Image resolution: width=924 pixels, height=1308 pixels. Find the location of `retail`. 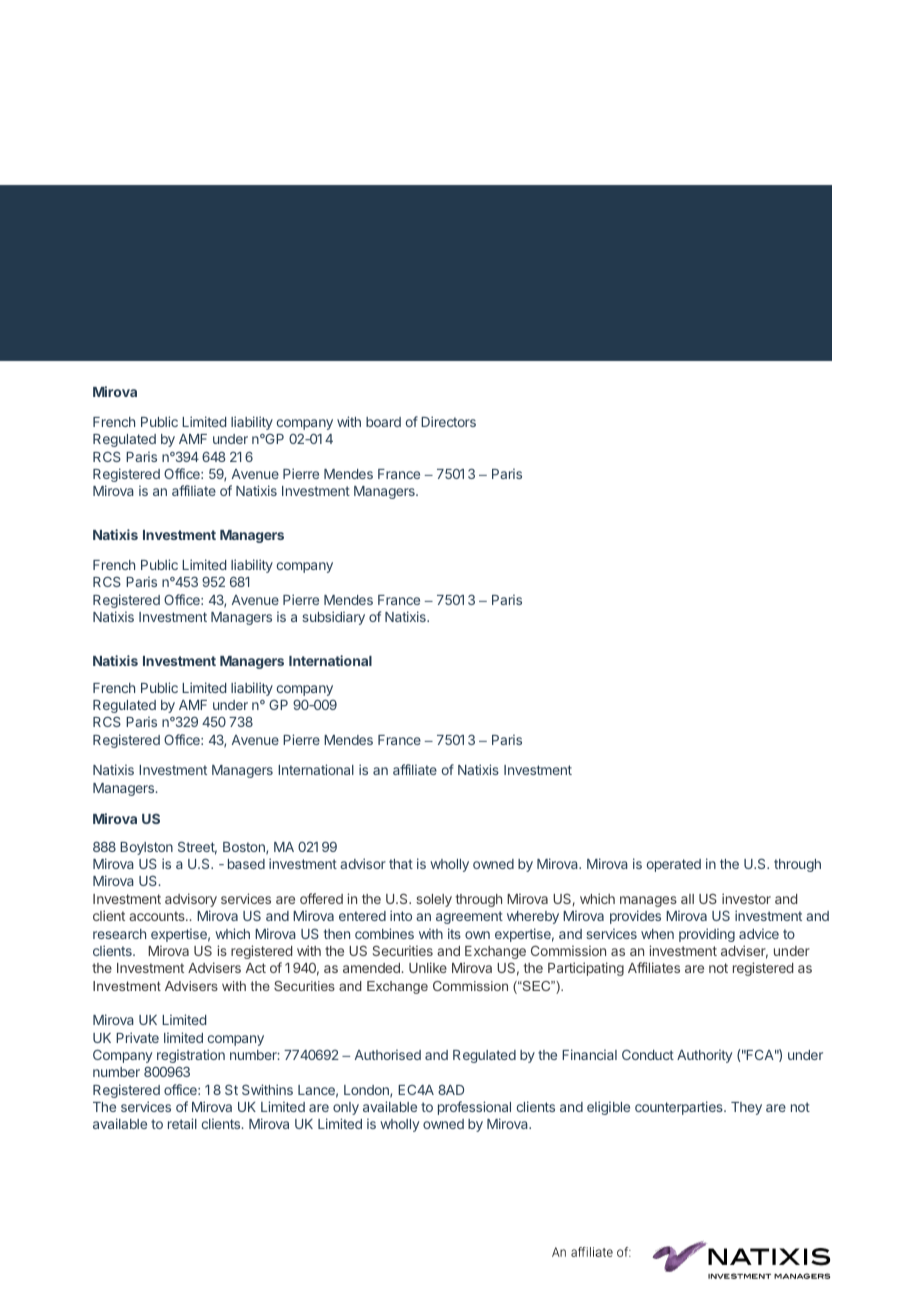

retail is located at coordinates (182, 1123).
